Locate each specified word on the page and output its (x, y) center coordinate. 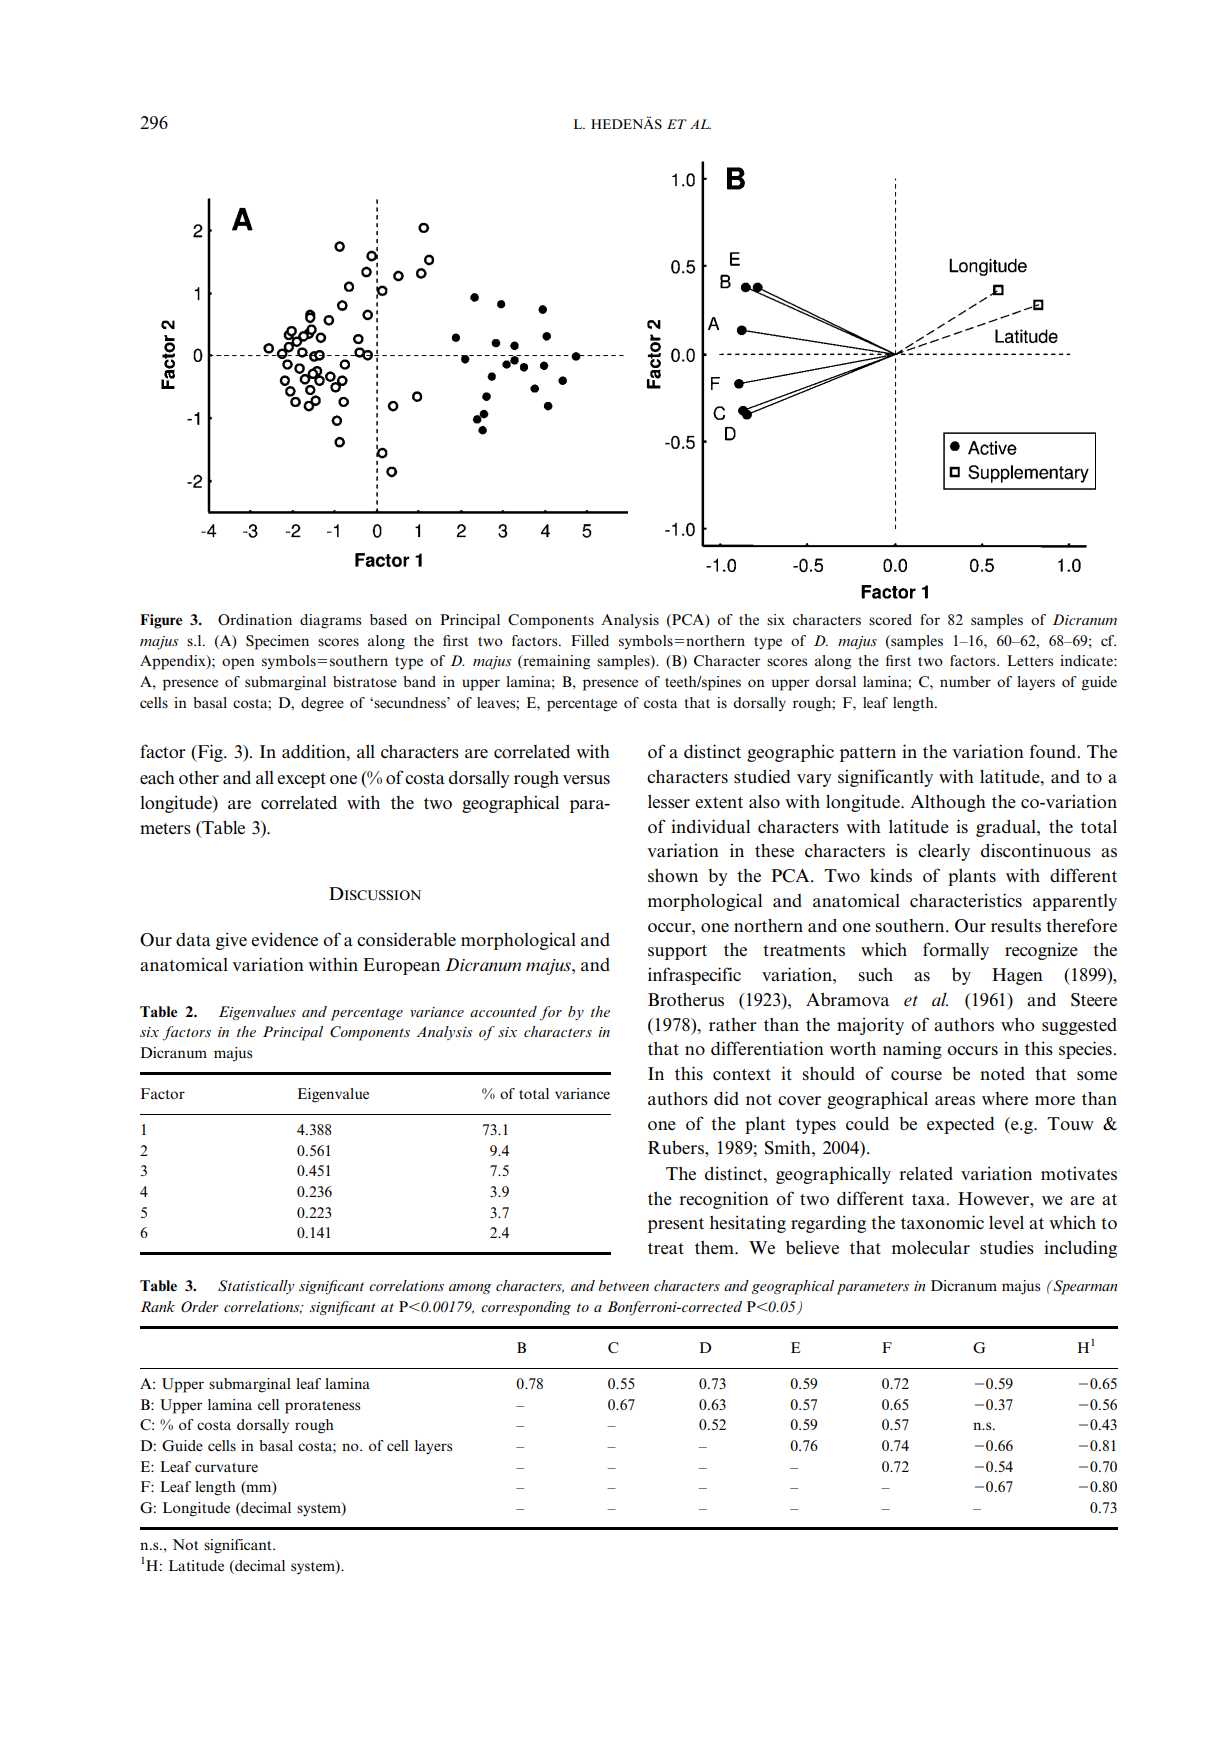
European (401, 966)
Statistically (256, 1287)
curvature (226, 1467)
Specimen (277, 642)
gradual (1007, 828)
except (301, 780)
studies (1007, 1247)
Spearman (1084, 1287)
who (1017, 1024)
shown (673, 875)
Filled (590, 640)
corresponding (526, 1308)
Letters (1030, 660)
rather (733, 1025)
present (676, 1225)
